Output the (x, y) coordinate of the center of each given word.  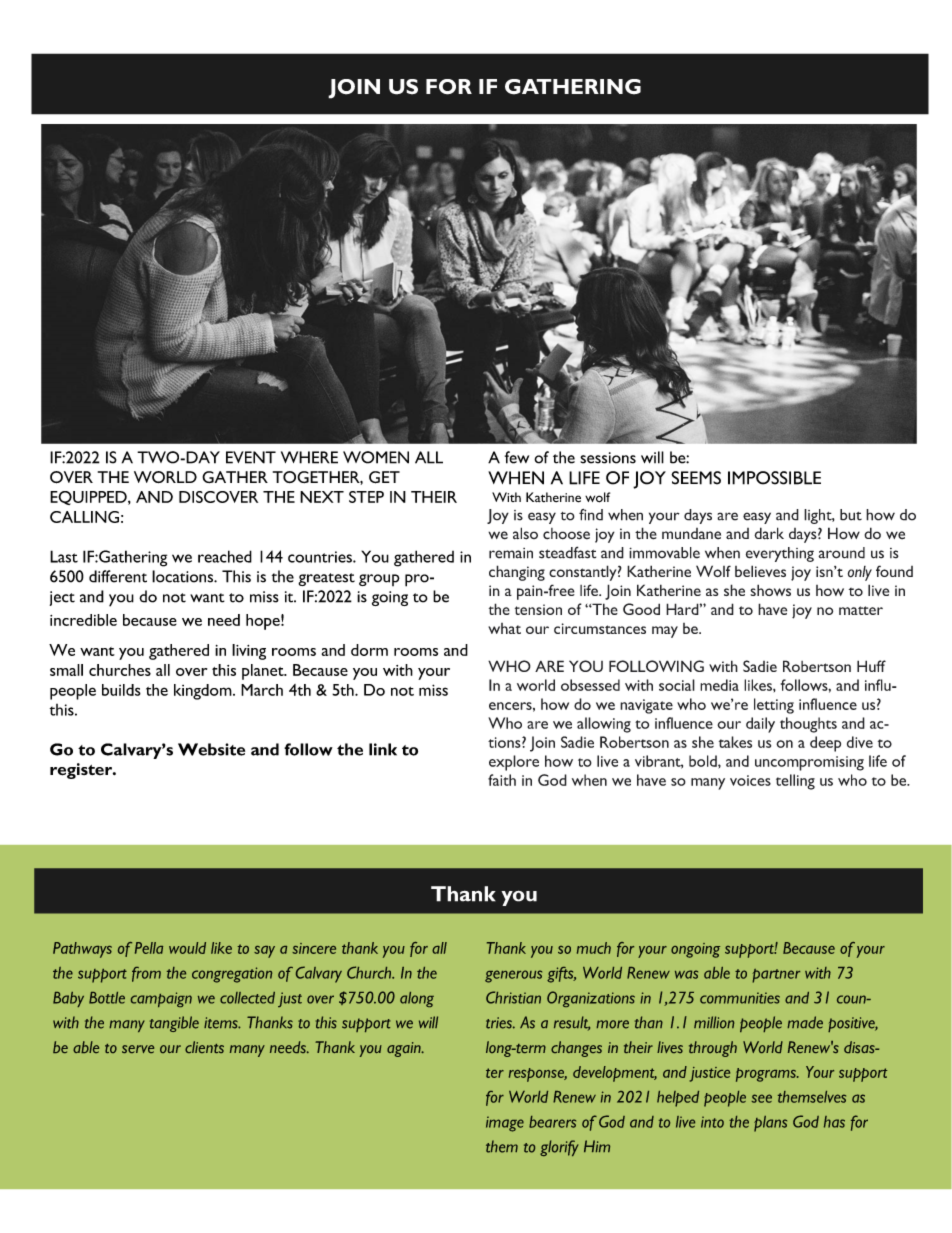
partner (776, 976)
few (517, 457)
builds (121, 690)
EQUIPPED (89, 498)
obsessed (590, 685)
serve (138, 1049)
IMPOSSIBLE (774, 478)
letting (774, 706)
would (187, 948)
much (594, 948)
